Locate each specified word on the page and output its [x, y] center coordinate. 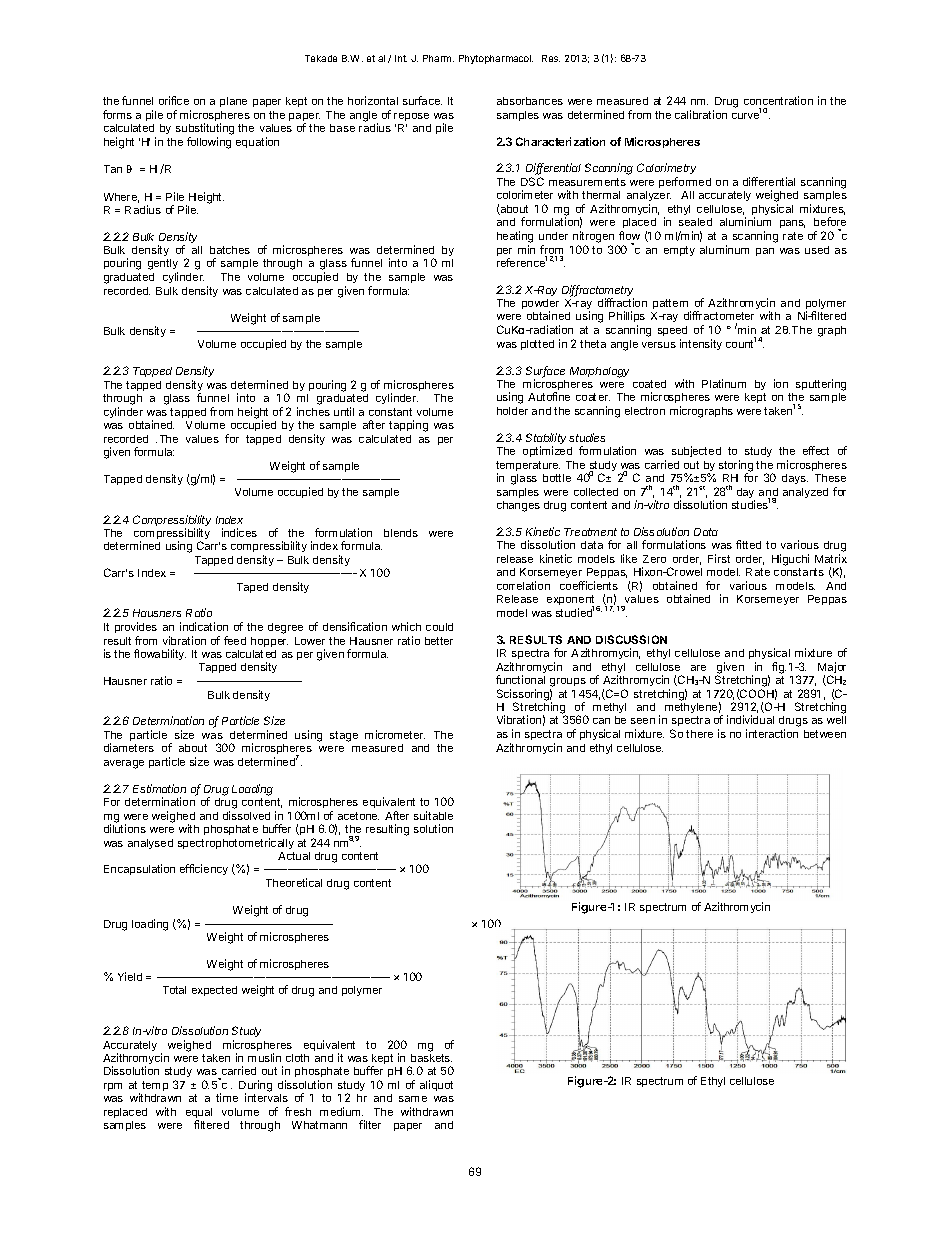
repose [411, 117]
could [439, 627]
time [227, 1097]
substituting [205, 130]
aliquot [436, 1085]
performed [685, 182]
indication [204, 626]
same [413, 1099]
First [719, 558]
